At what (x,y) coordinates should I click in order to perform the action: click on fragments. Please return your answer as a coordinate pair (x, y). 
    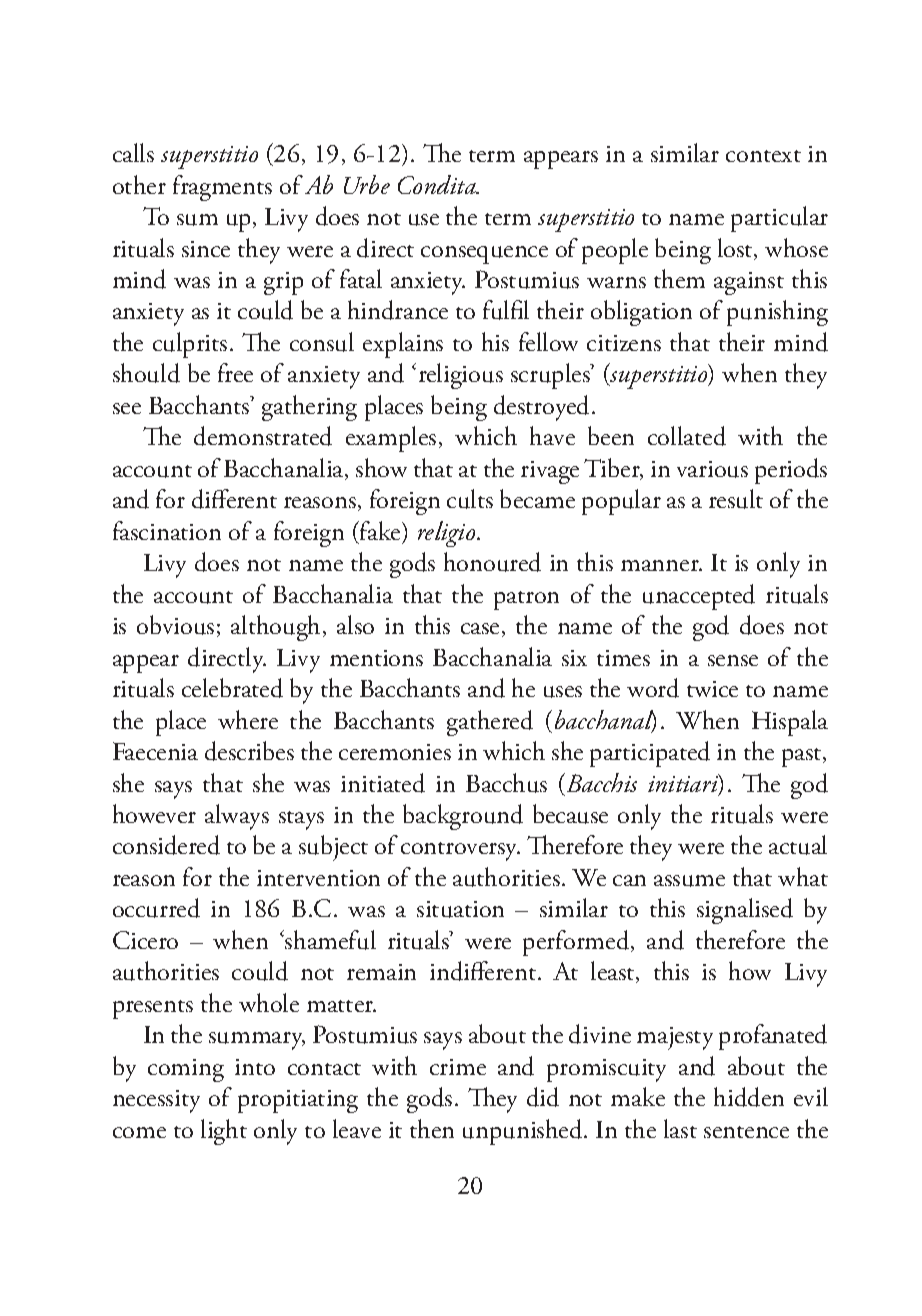
    Looking at the image, I should click on (222, 188).
